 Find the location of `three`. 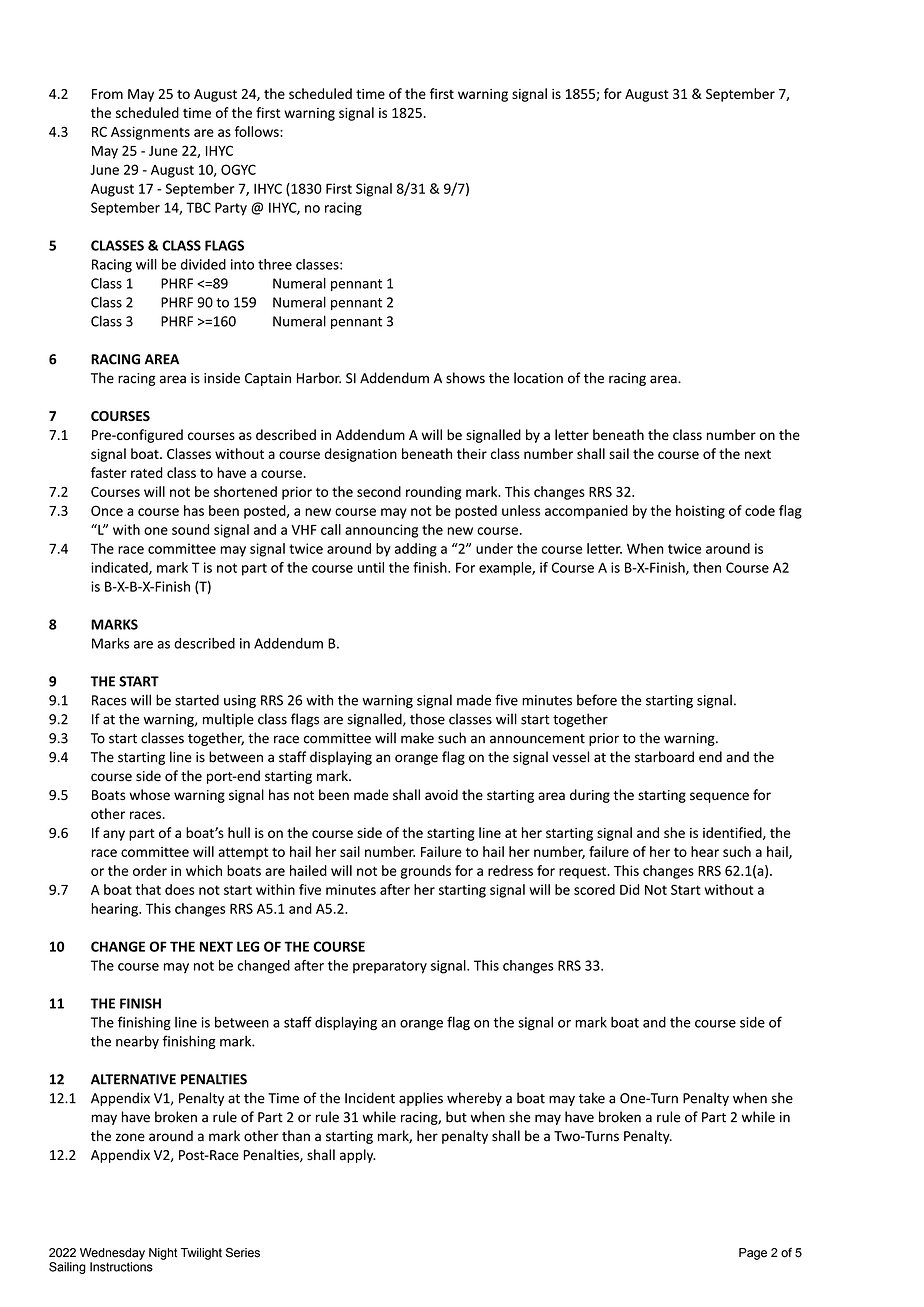

three is located at coordinates (275, 264).
